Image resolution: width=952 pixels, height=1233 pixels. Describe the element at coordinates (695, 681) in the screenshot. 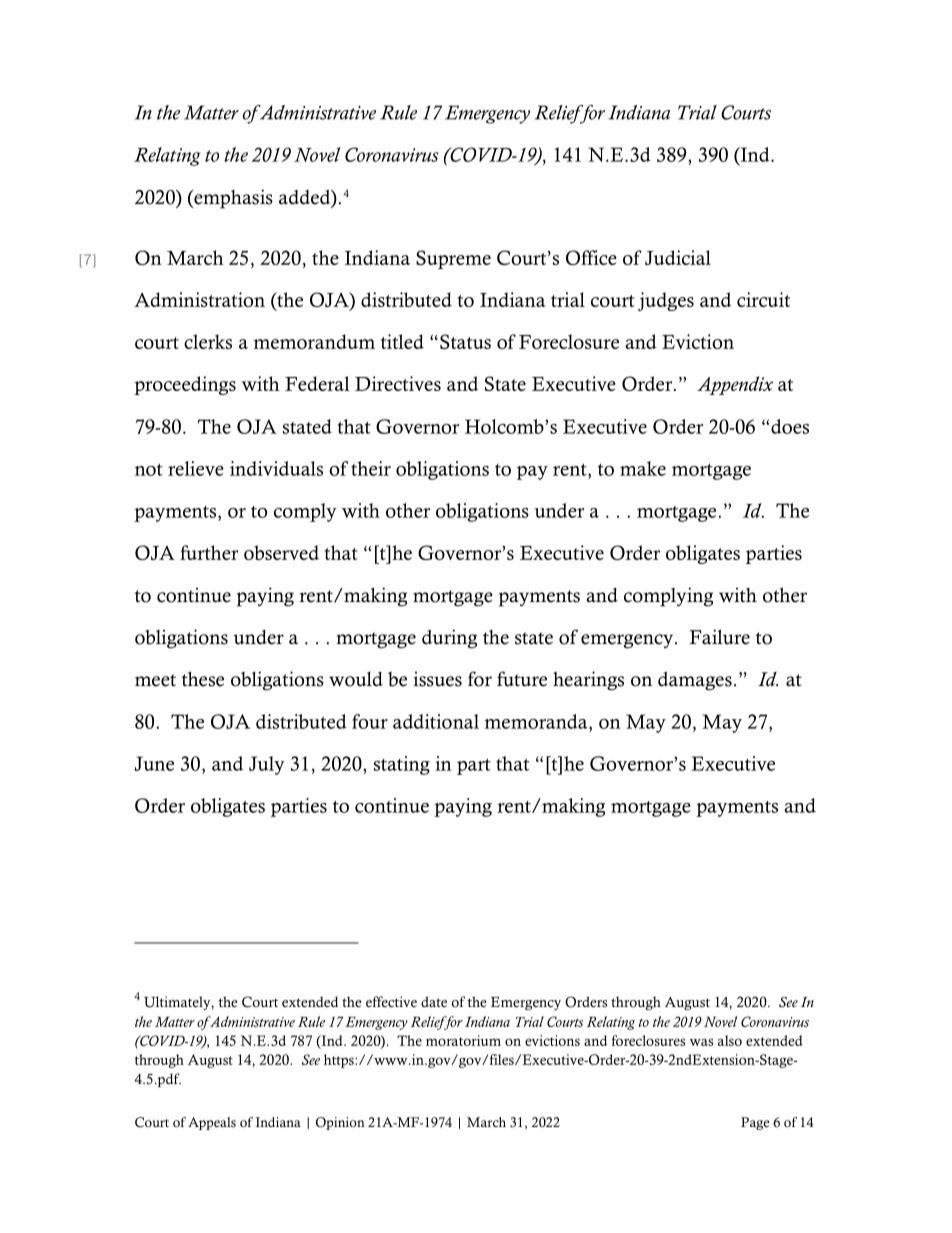

I see `damages` at that location.
